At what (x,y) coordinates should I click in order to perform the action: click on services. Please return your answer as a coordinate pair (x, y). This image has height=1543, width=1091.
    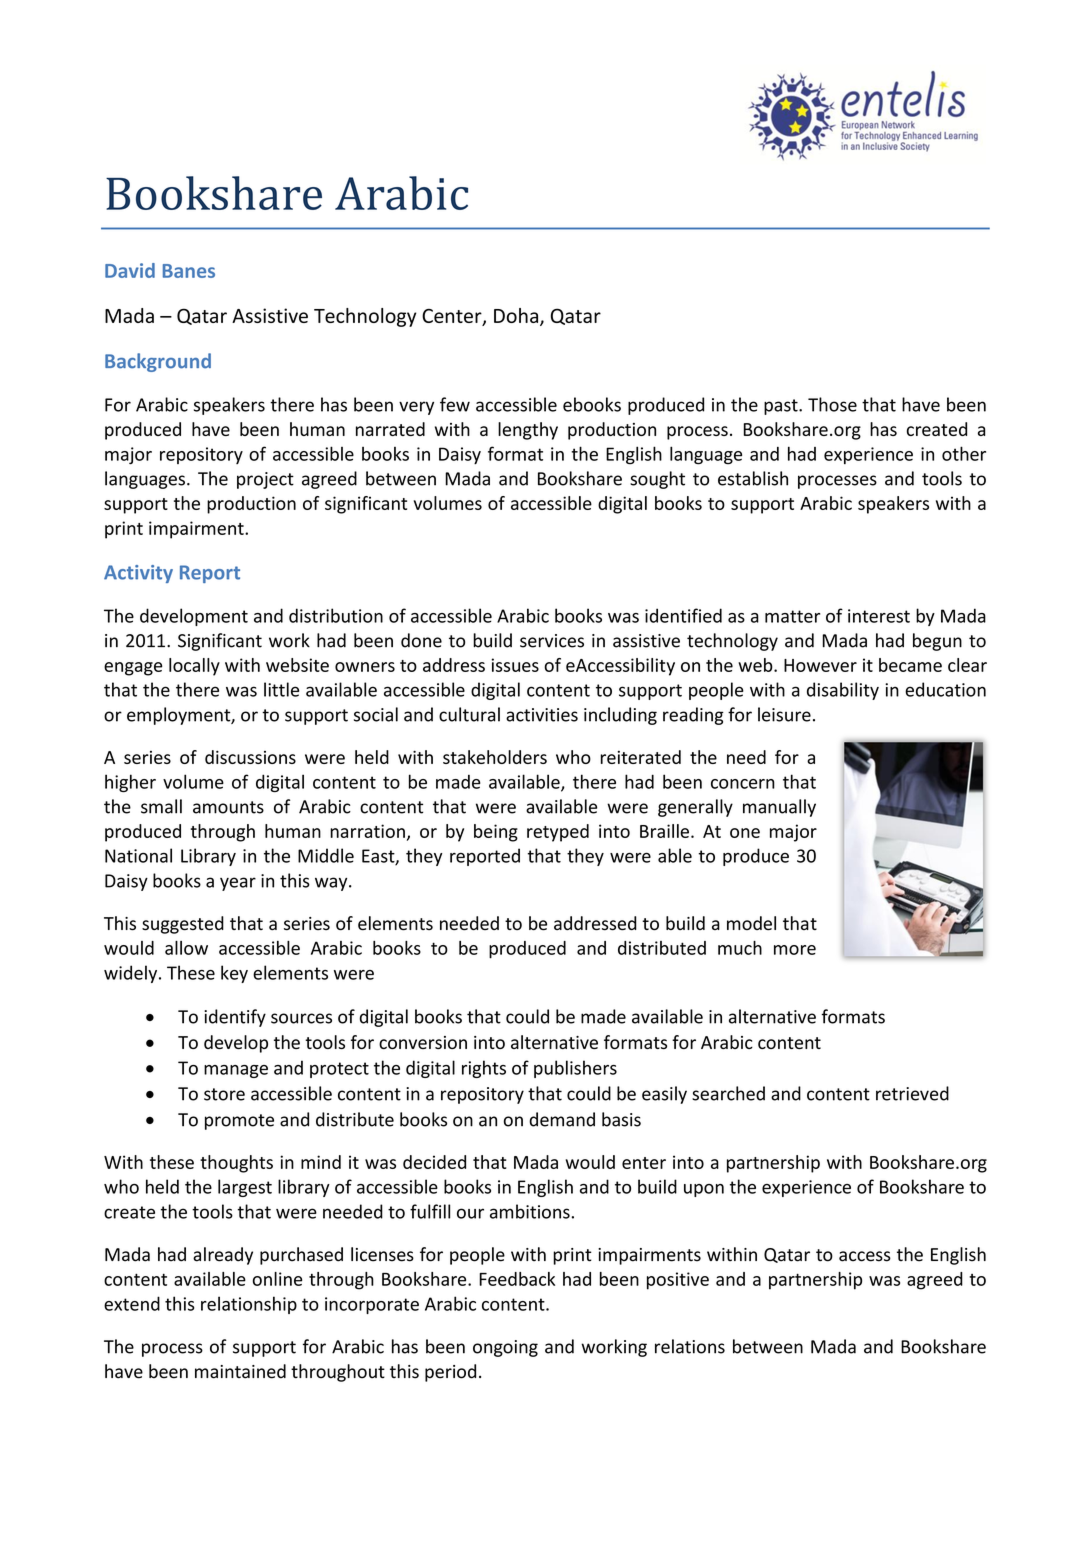
    Looking at the image, I should click on (552, 641).
